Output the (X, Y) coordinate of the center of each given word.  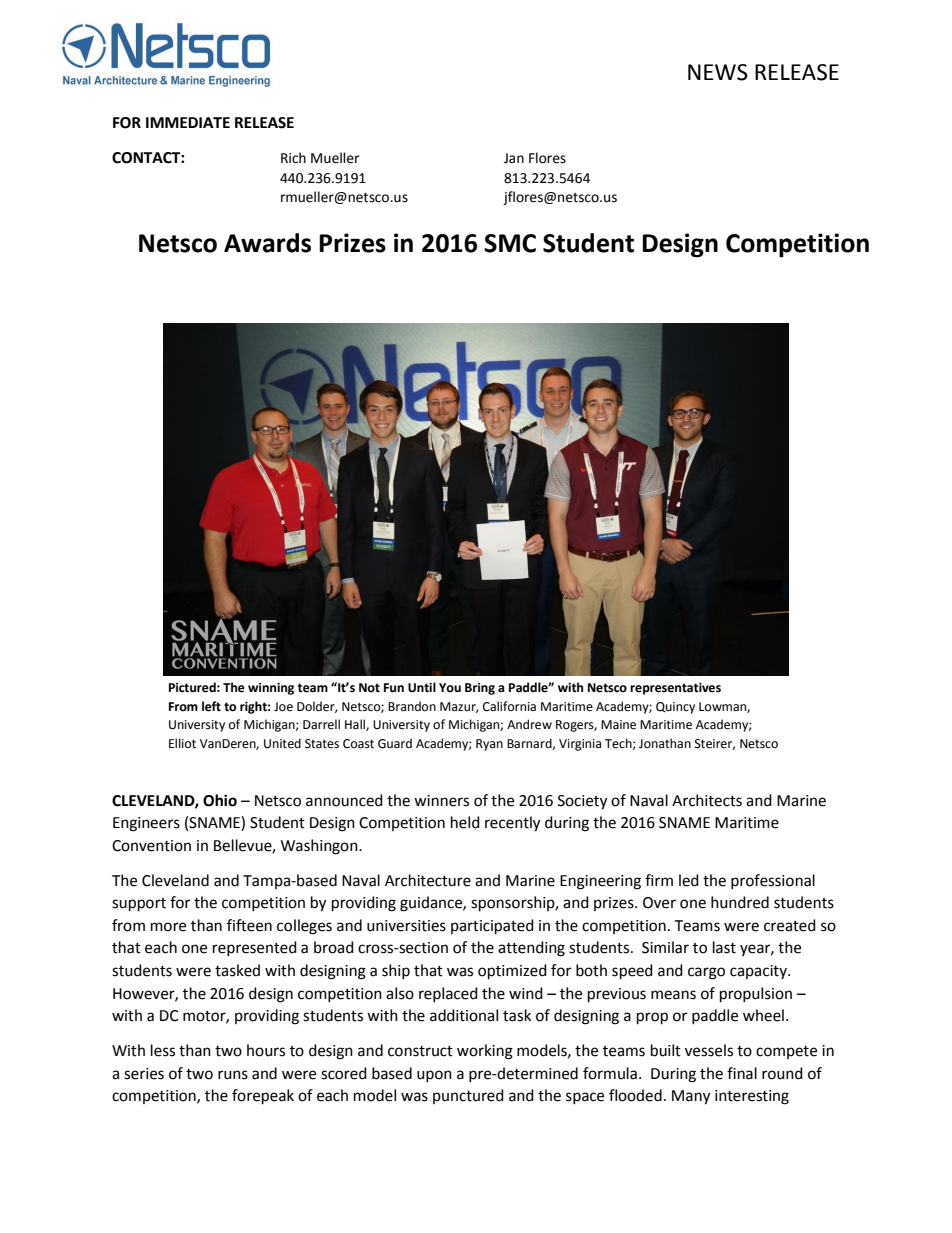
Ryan (489, 745)
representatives (675, 689)
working (485, 1052)
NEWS (718, 72)
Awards (267, 243)
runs (233, 1075)
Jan (514, 158)
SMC (510, 243)
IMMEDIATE (188, 122)
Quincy (675, 708)
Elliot (182, 743)
